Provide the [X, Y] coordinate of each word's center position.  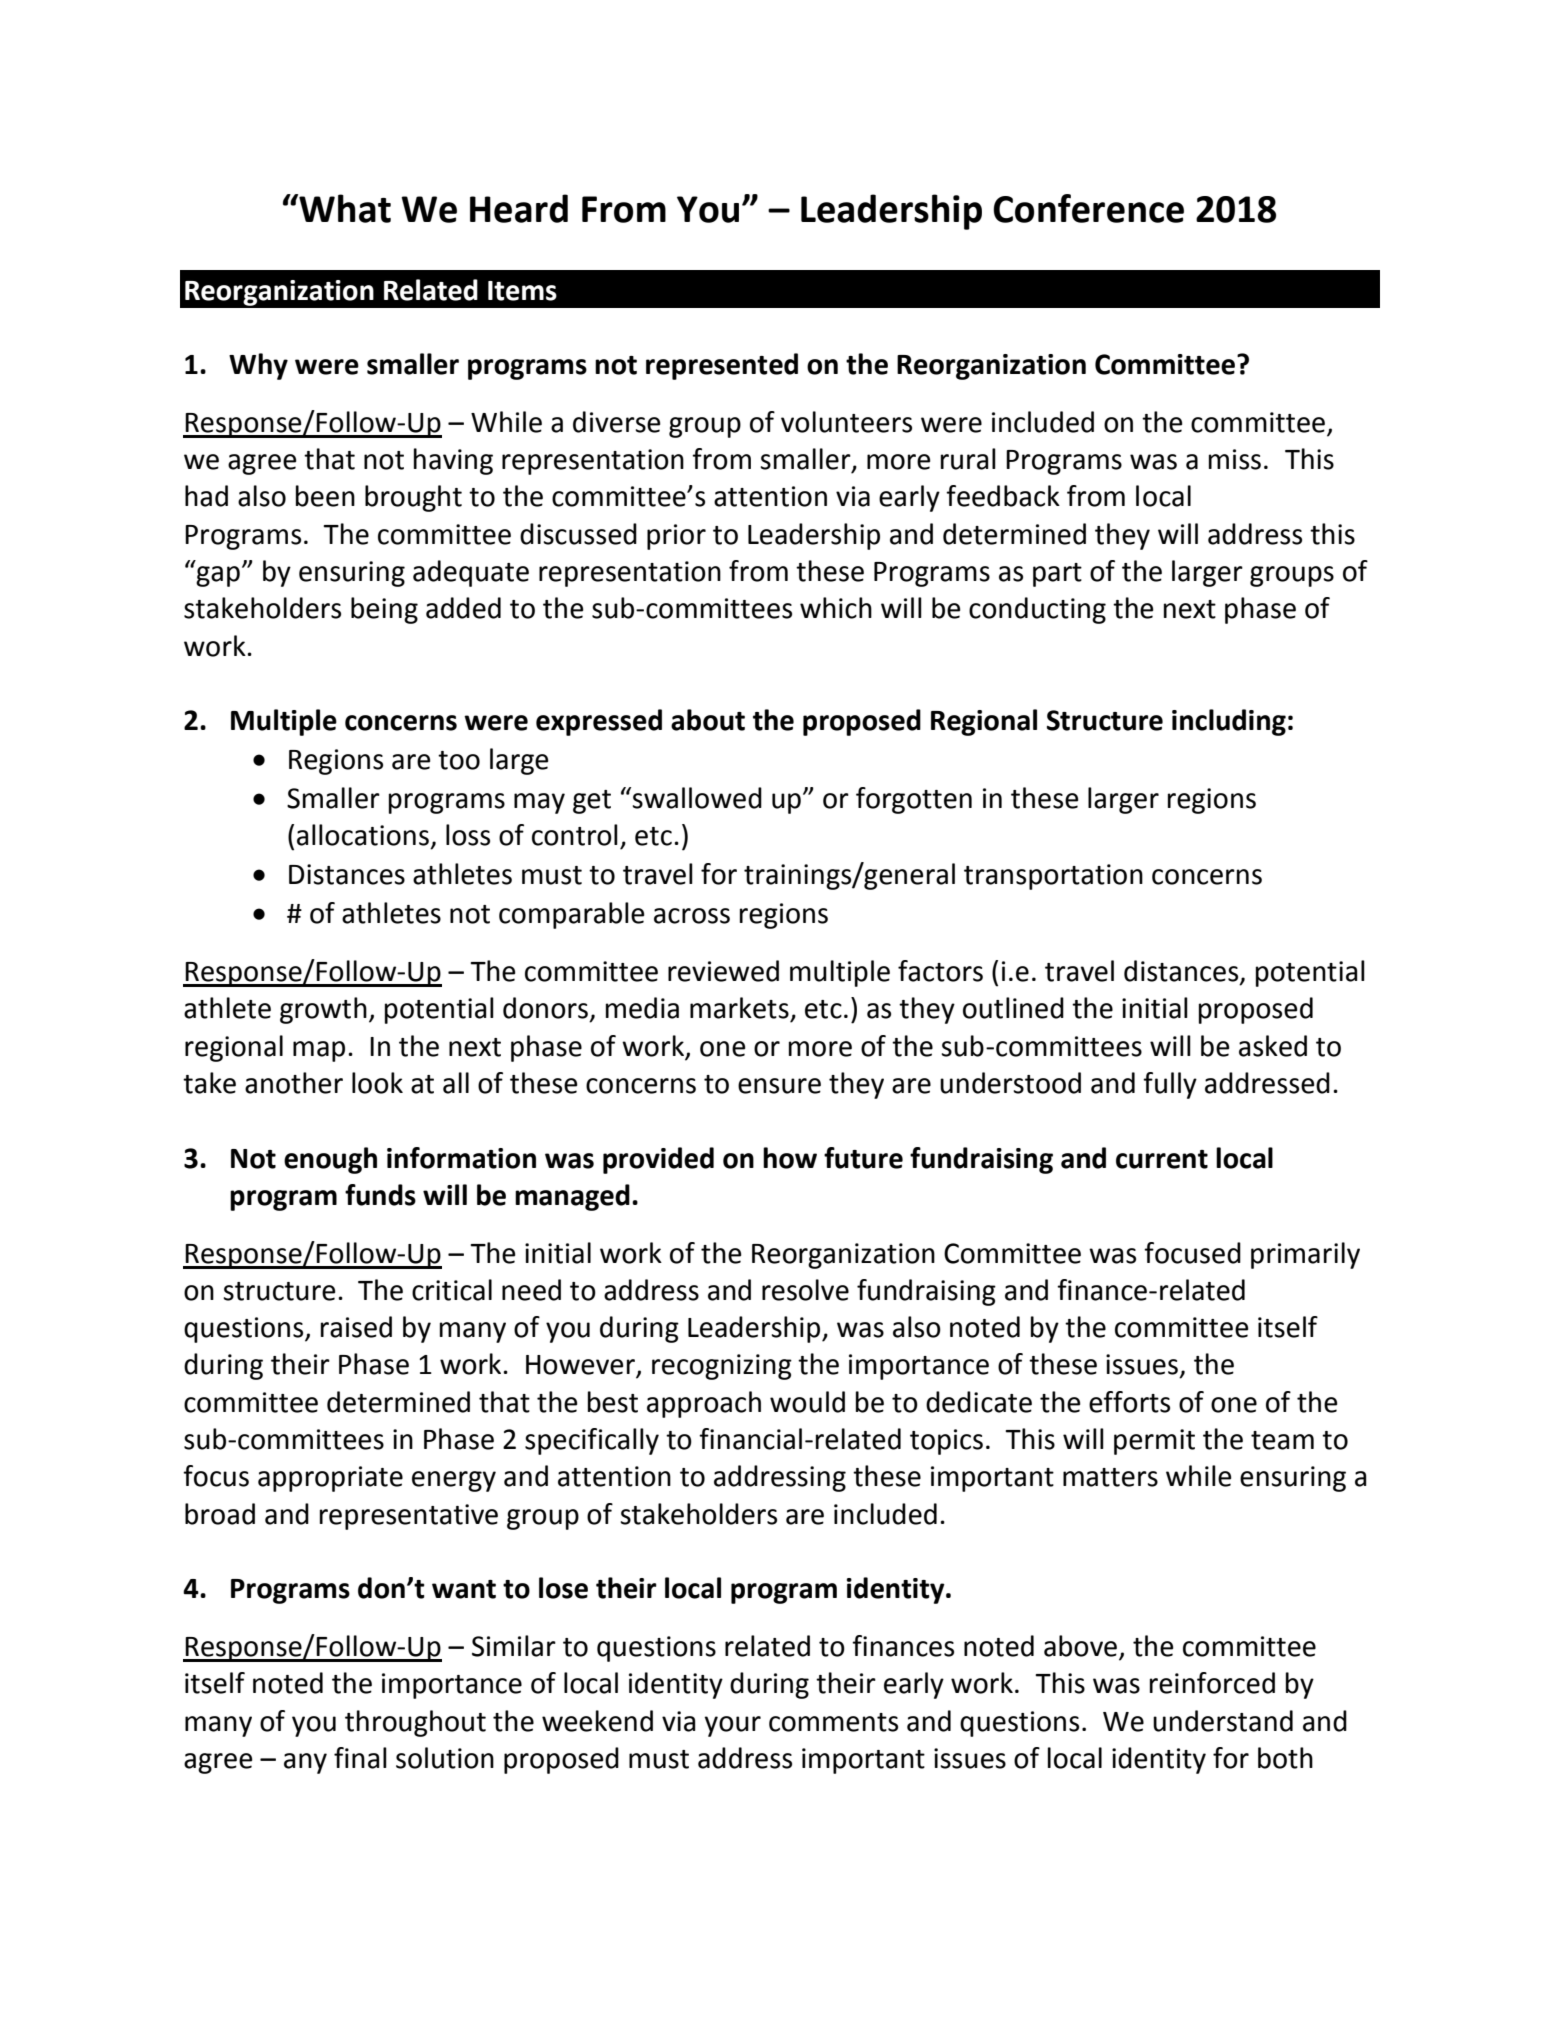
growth [323, 1010]
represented [722, 366]
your [732, 1726]
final [360, 1758]
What [344, 208]
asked [1273, 1046]
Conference [1088, 208]
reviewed [723, 971]
